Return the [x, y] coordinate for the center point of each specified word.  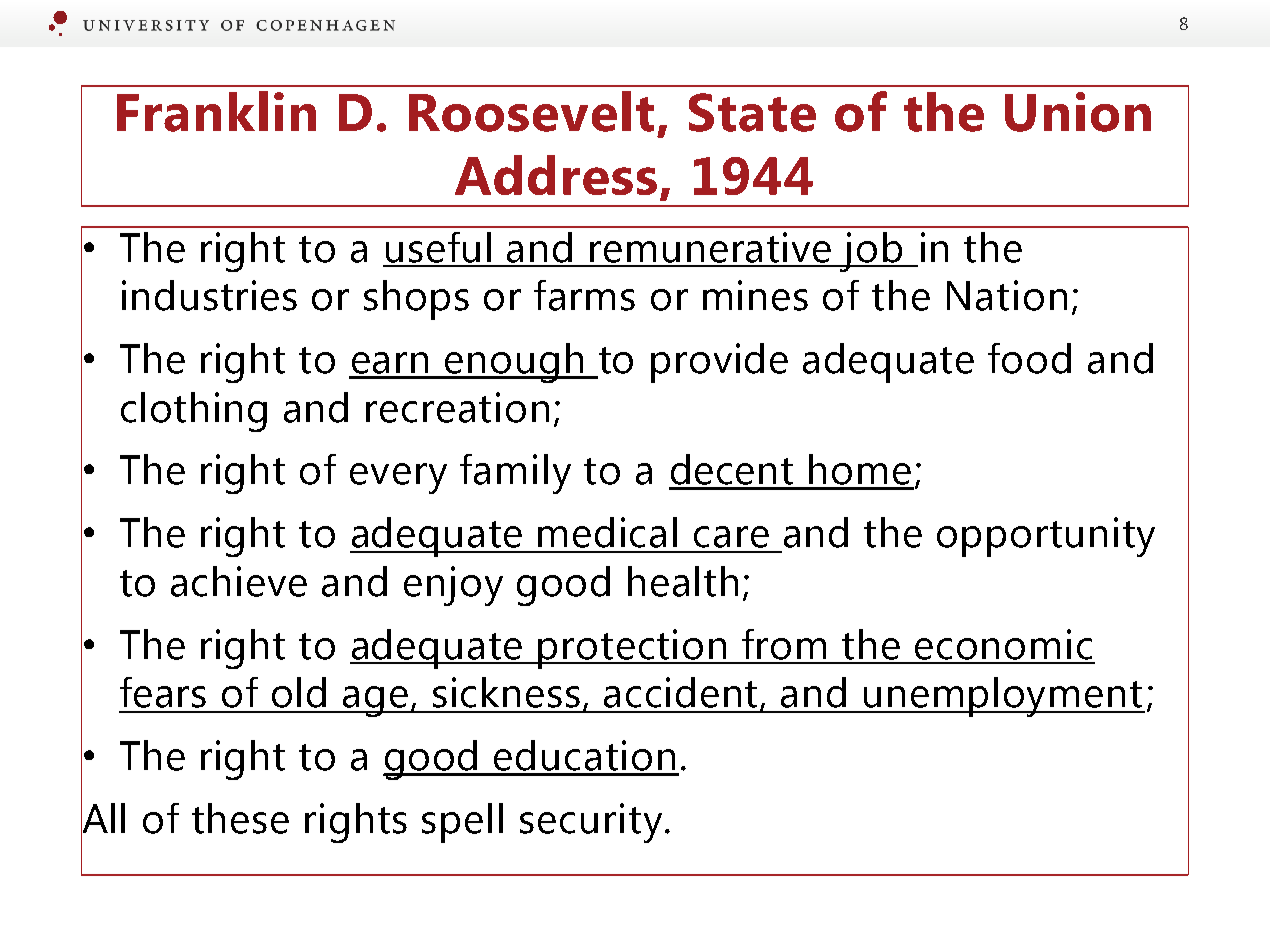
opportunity [1046, 537]
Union [1078, 112]
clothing [194, 412]
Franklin [216, 111]
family [515, 474]
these [240, 818]
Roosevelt [531, 111]
